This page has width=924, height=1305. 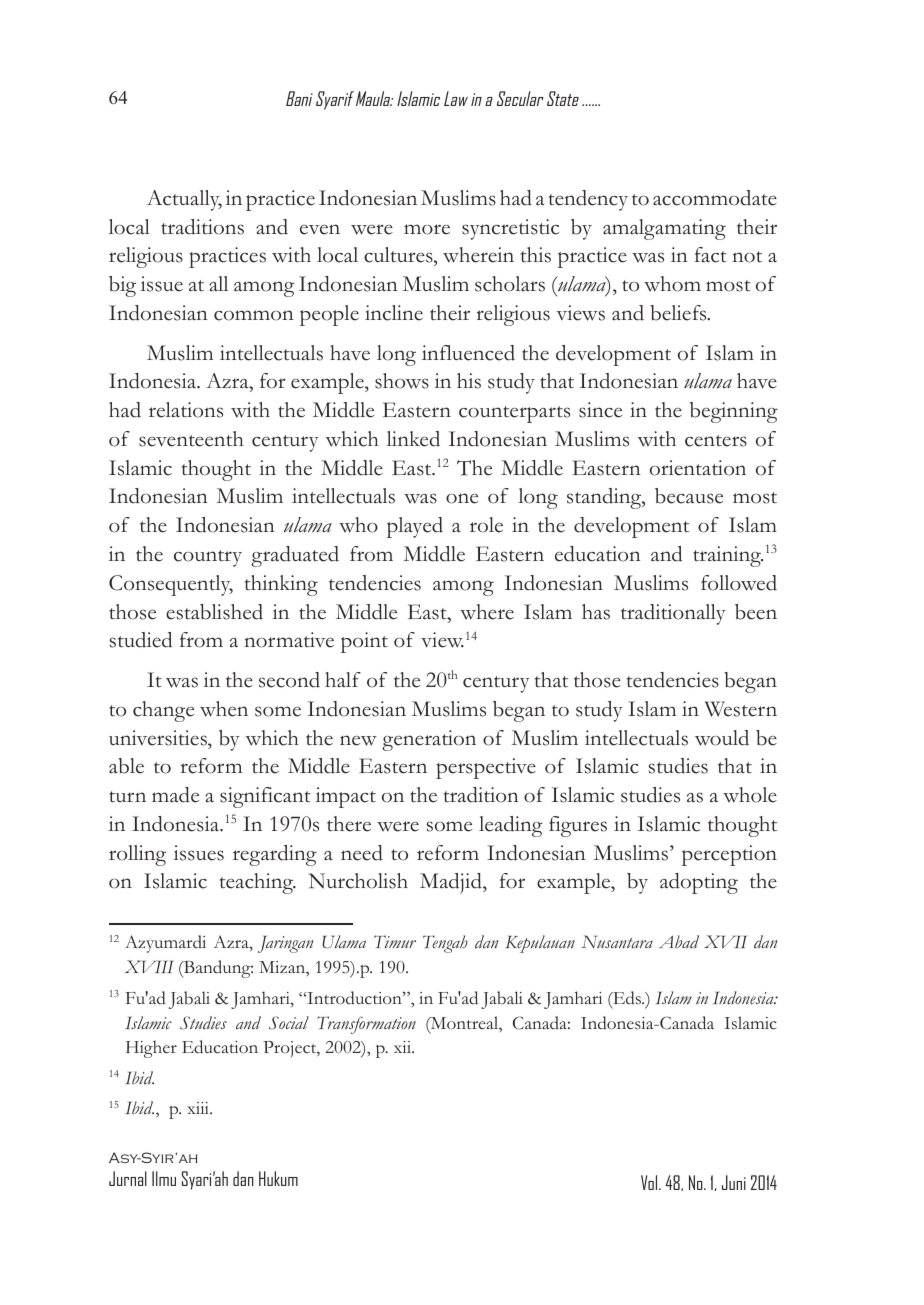 What do you see at coordinates (664, 229) in the page?
I see `amalgamating` at bounding box center [664, 229].
